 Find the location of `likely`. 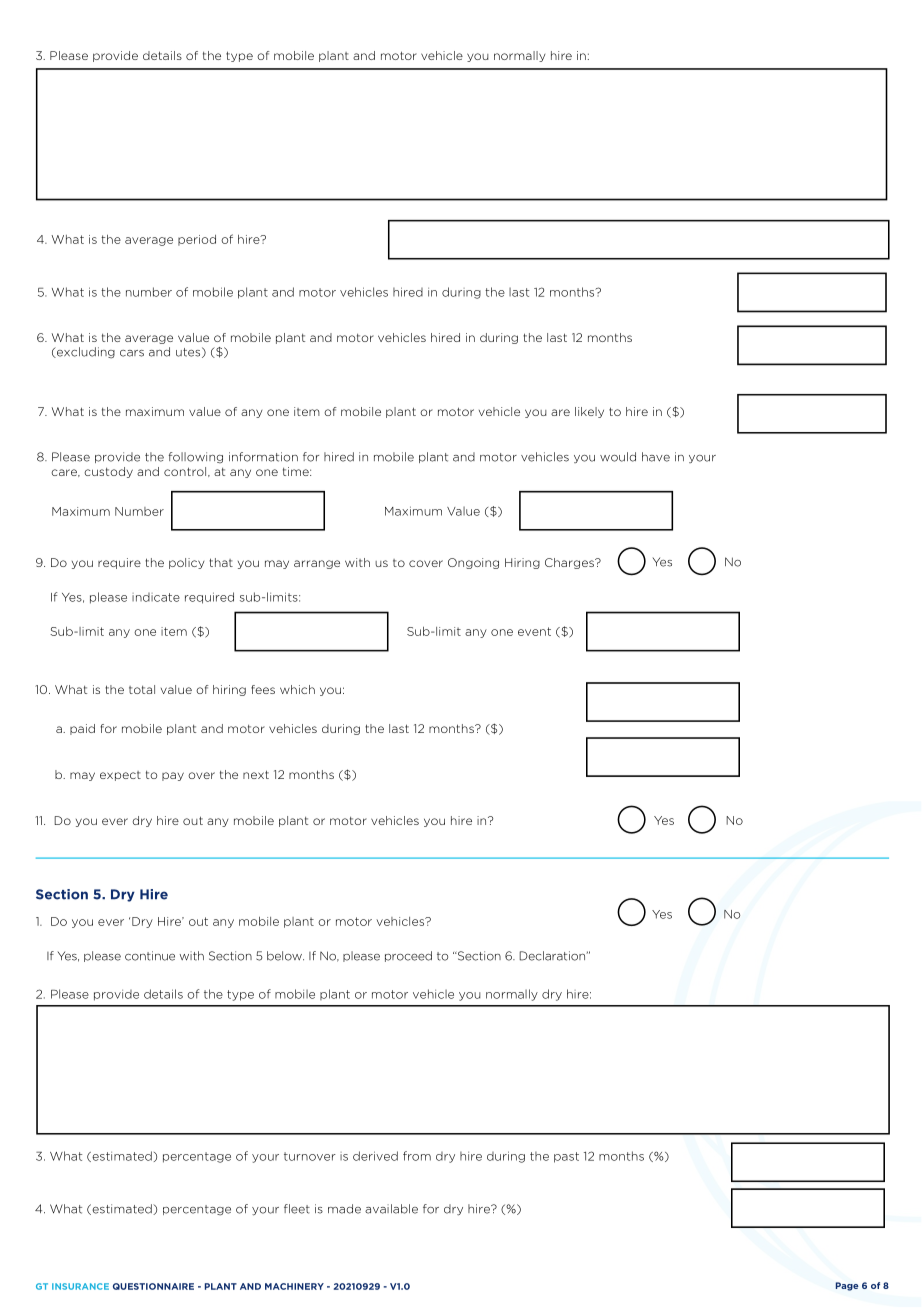

likely is located at coordinates (589, 412).
